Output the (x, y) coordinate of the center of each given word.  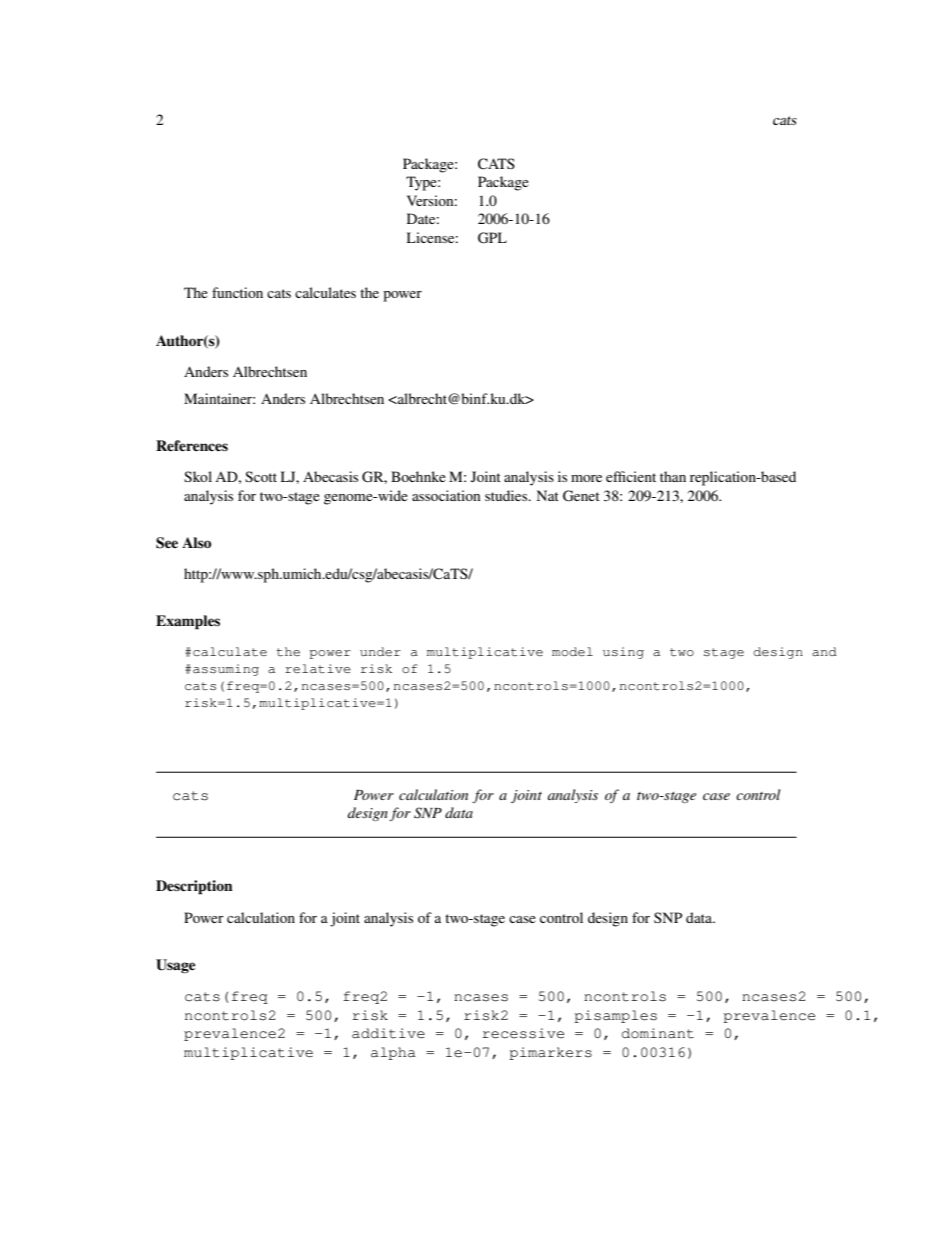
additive (388, 1033)
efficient (631, 476)
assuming (226, 670)
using (623, 653)
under (380, 651)
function (237, 292)
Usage (176, 966)
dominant (658, 1033)
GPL (492, 238)
